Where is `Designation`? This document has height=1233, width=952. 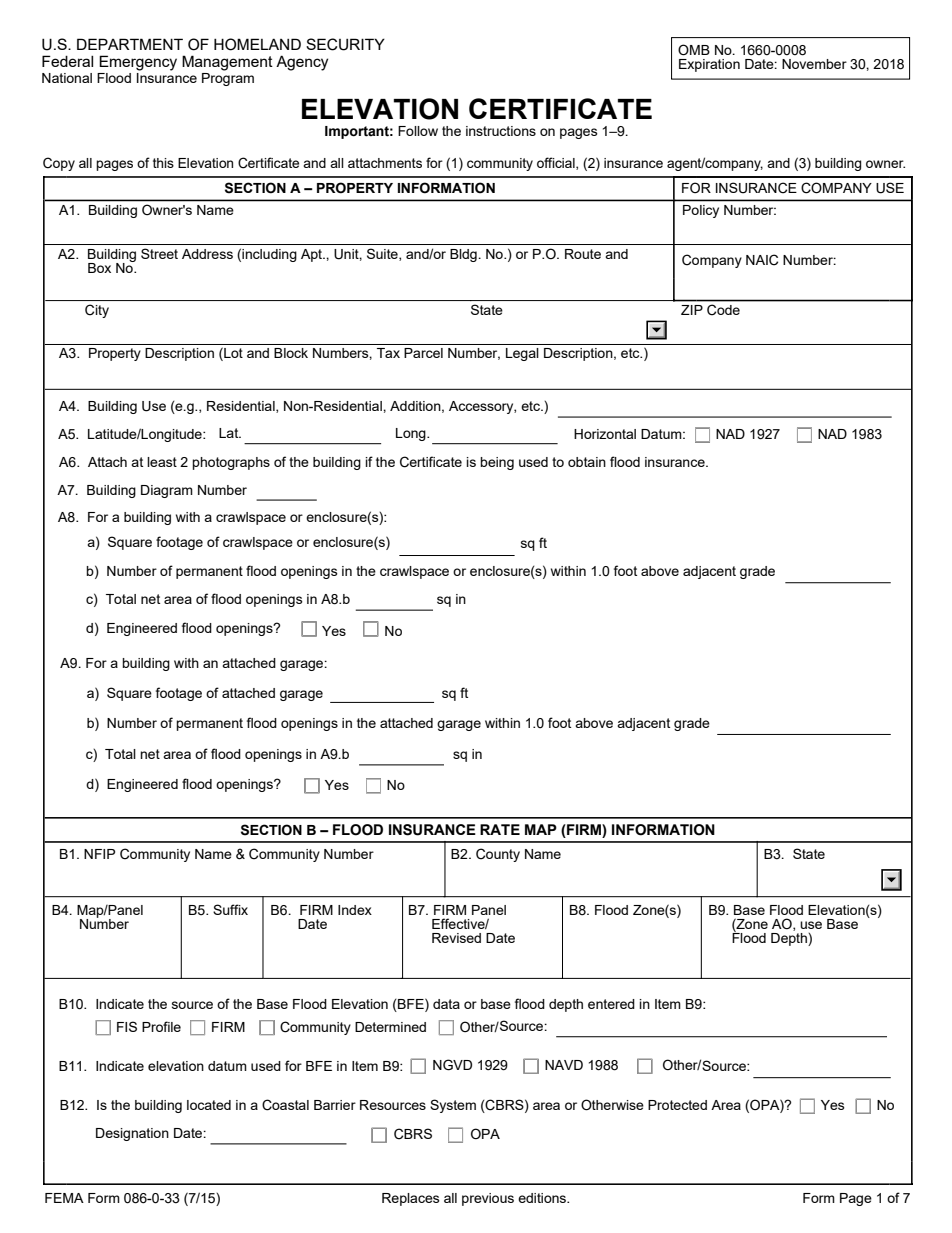 Designation is located at coordinates (132, 1134).
